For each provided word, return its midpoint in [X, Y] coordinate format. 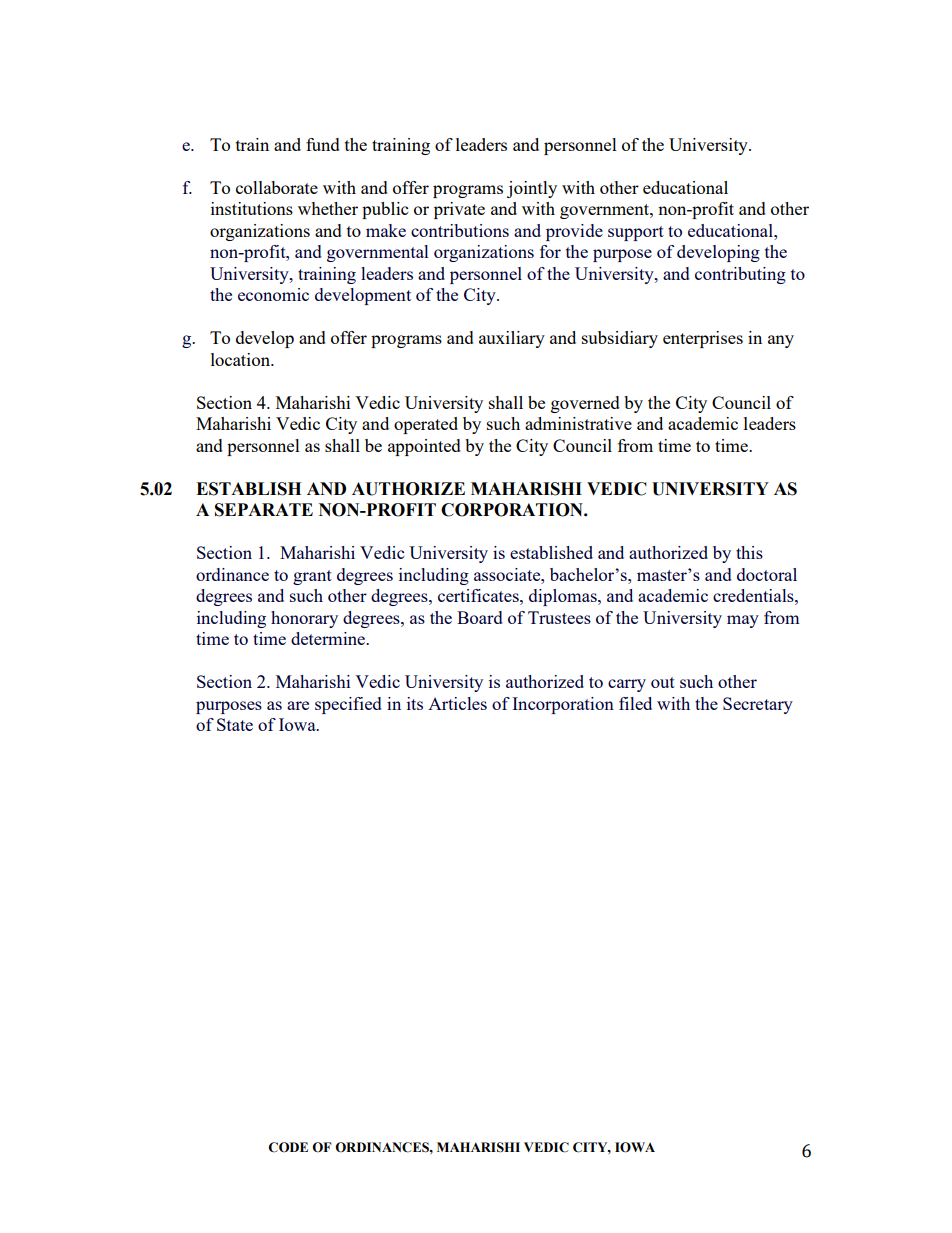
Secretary [758, 705]
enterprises [703, 339]
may [743, 621]
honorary [304, 619]
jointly [532, 189]
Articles [457, 703]
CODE [288, 1147]
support [636, 233]
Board [480, 617]
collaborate [277, 187]
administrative [578, 423]
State [235, 724]
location [242, 359]
